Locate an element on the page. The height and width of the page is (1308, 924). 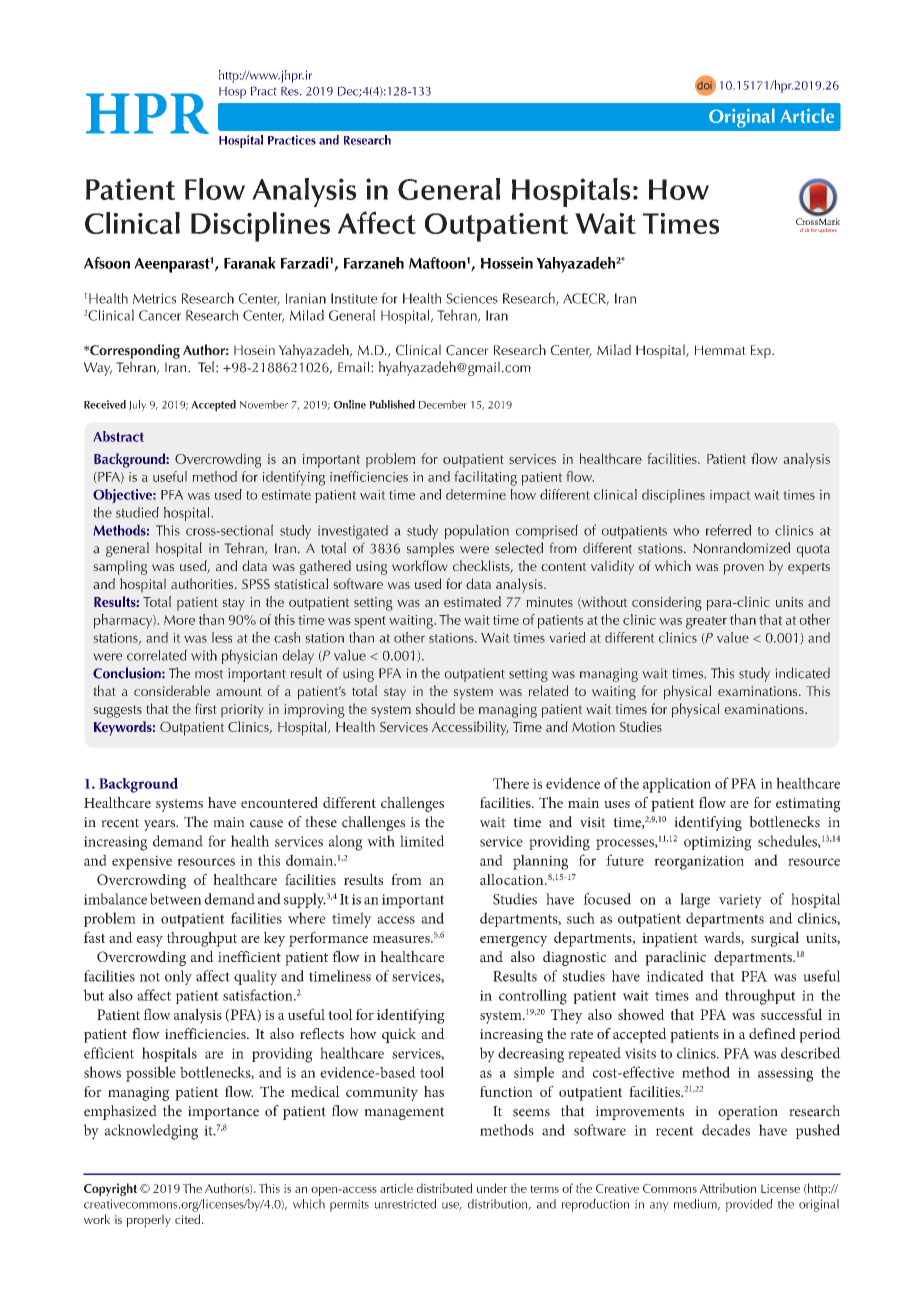
distributed is located at coordinates (444, 1188).
